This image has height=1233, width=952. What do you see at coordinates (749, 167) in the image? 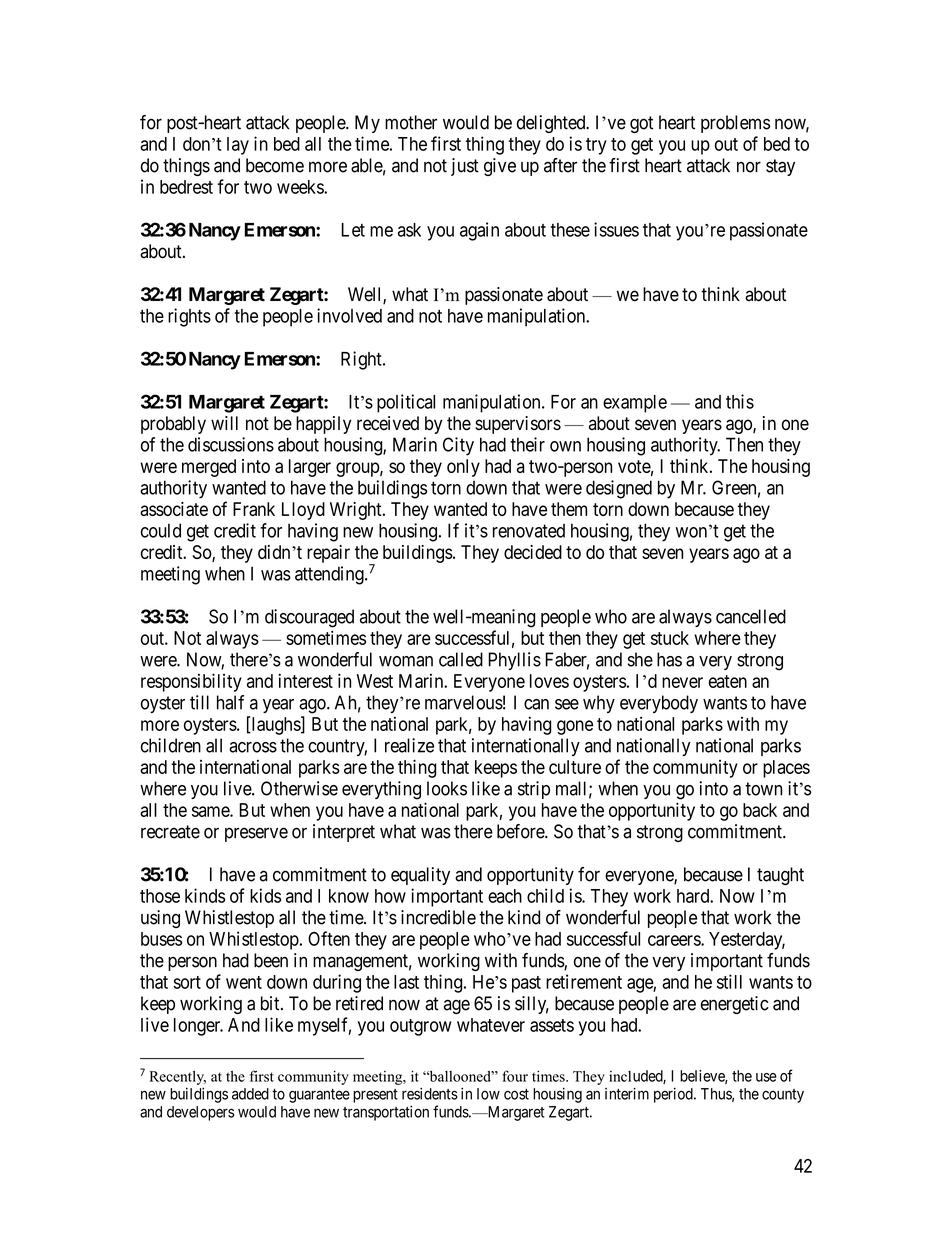
I see `nor` at bounding box center [749, 167].
